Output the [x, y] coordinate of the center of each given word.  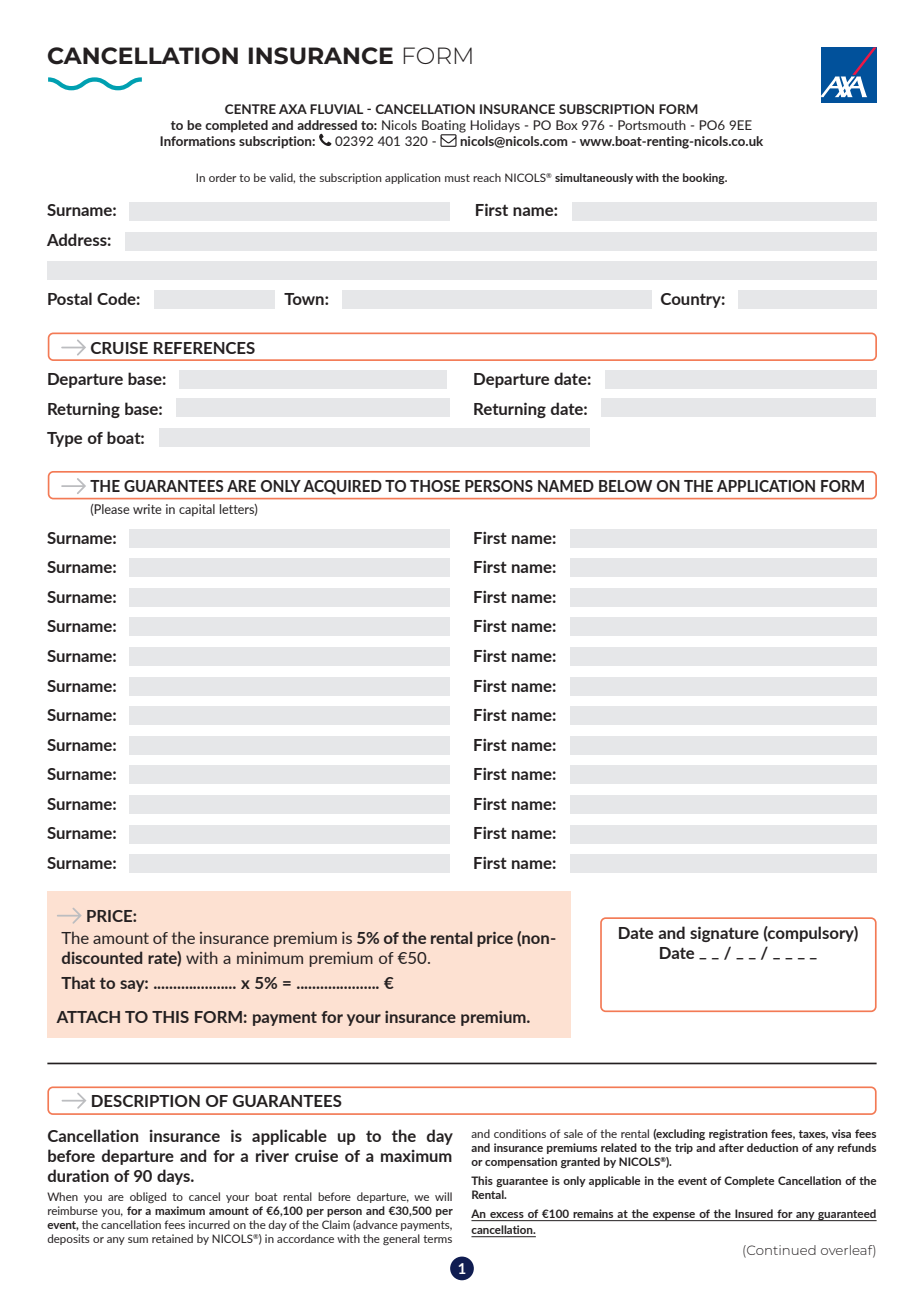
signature [724, 934]
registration [738, 1134]
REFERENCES [204, 348]
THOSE [435, 486]
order [222, 177]
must [457, 178]
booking [705, 178]
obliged [148, 1197]
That [78, 982]
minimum [270, 958]
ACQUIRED [342, 487]
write [147, 509]
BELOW [625, 486]
